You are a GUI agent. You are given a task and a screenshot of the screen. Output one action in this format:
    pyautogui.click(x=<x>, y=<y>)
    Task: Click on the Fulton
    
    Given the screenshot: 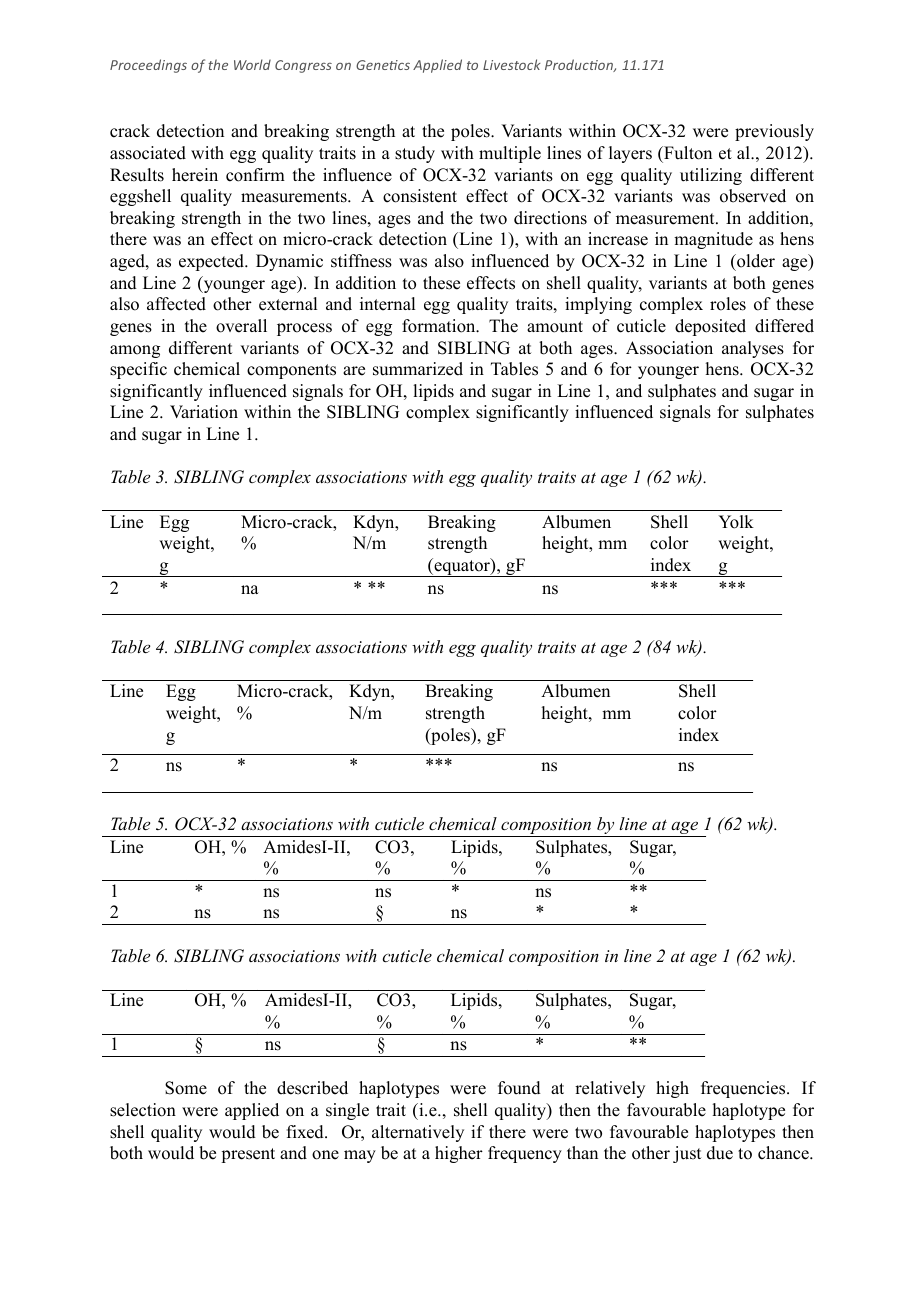 What is the action you would take?
    pyautogui.click(x=687, y=153)
